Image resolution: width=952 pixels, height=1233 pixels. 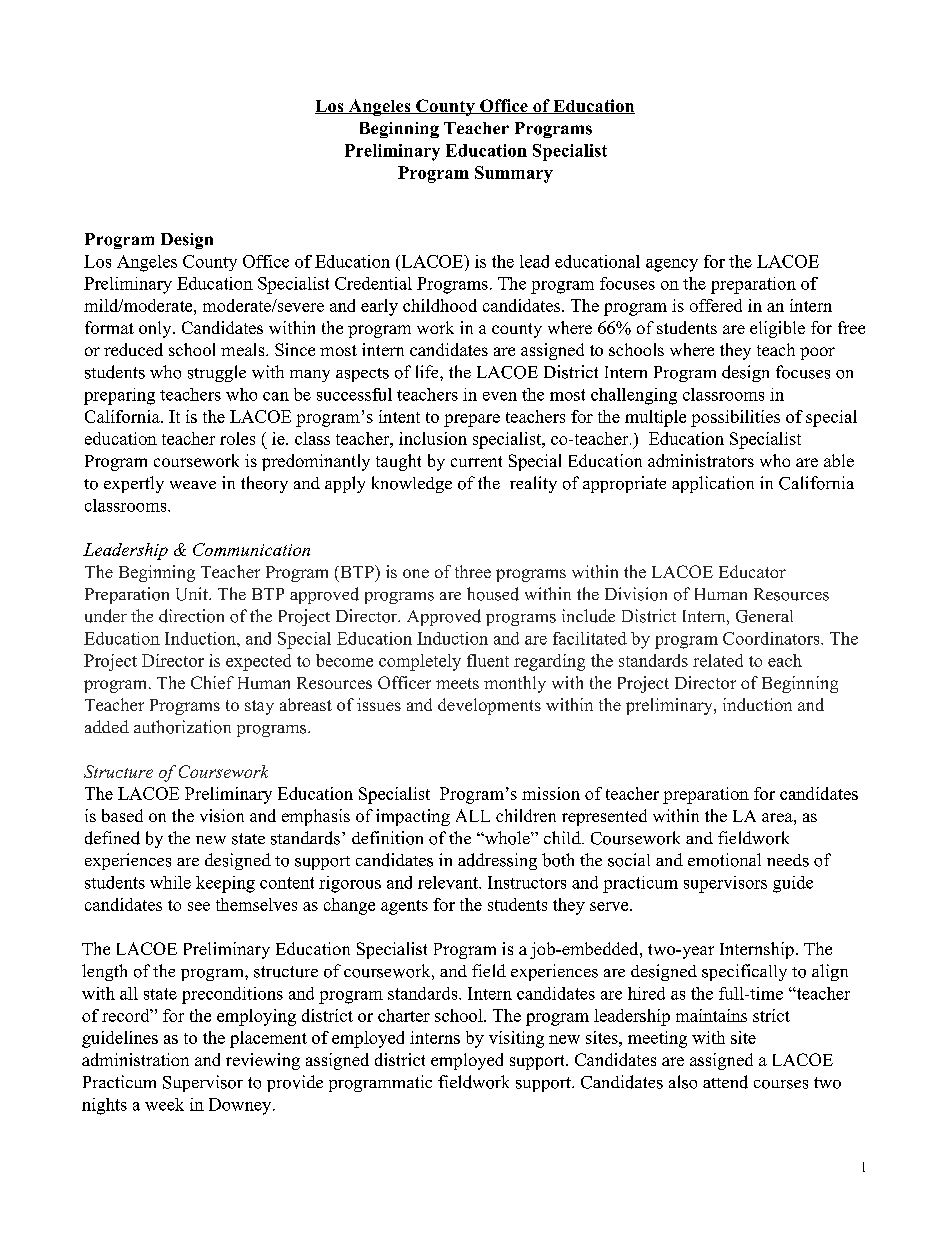 I want to click on fluent, so click(x=488, y=660).
